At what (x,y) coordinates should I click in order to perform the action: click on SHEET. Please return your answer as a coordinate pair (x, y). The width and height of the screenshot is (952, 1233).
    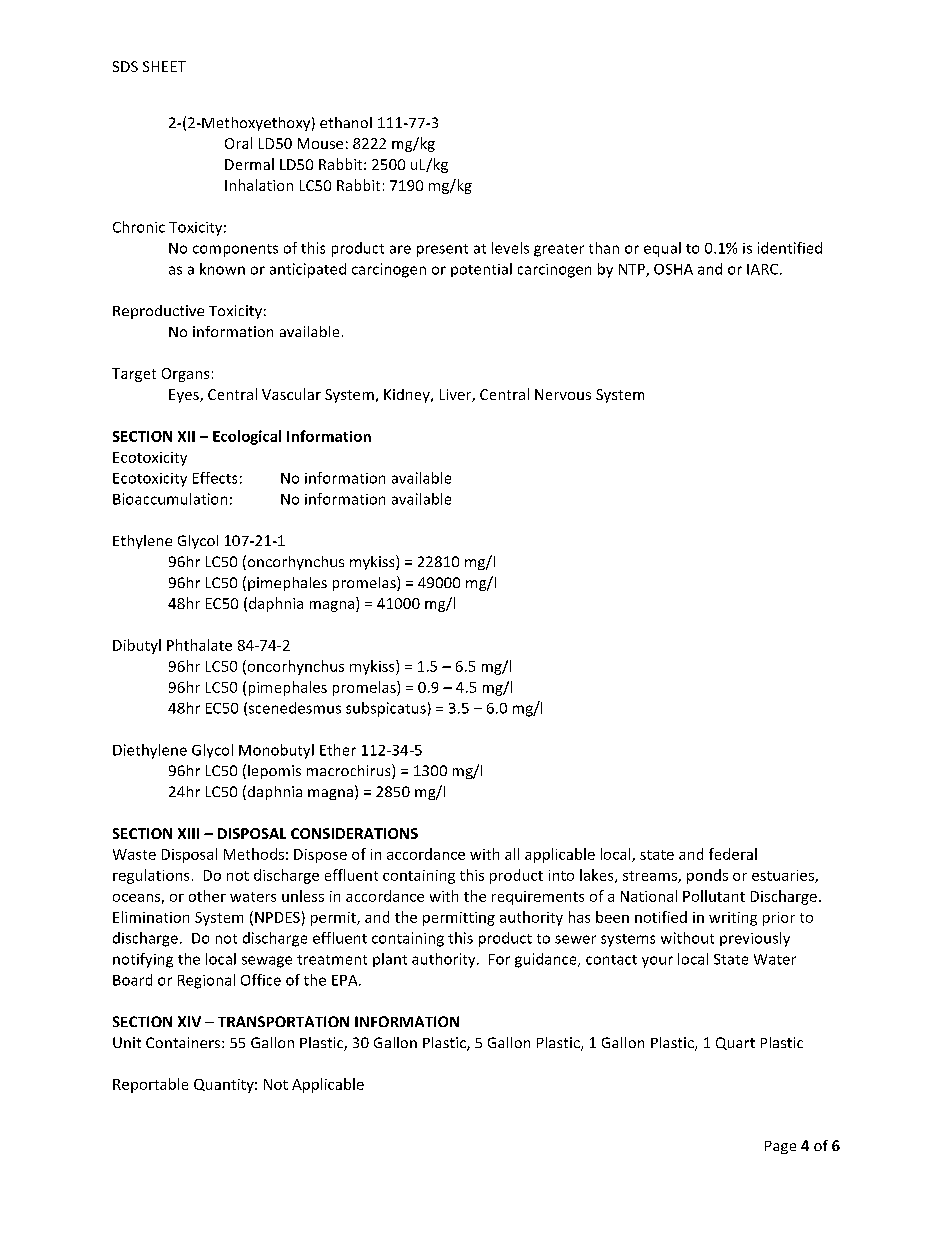
    Looking at the image, I should click on (164, 66).
